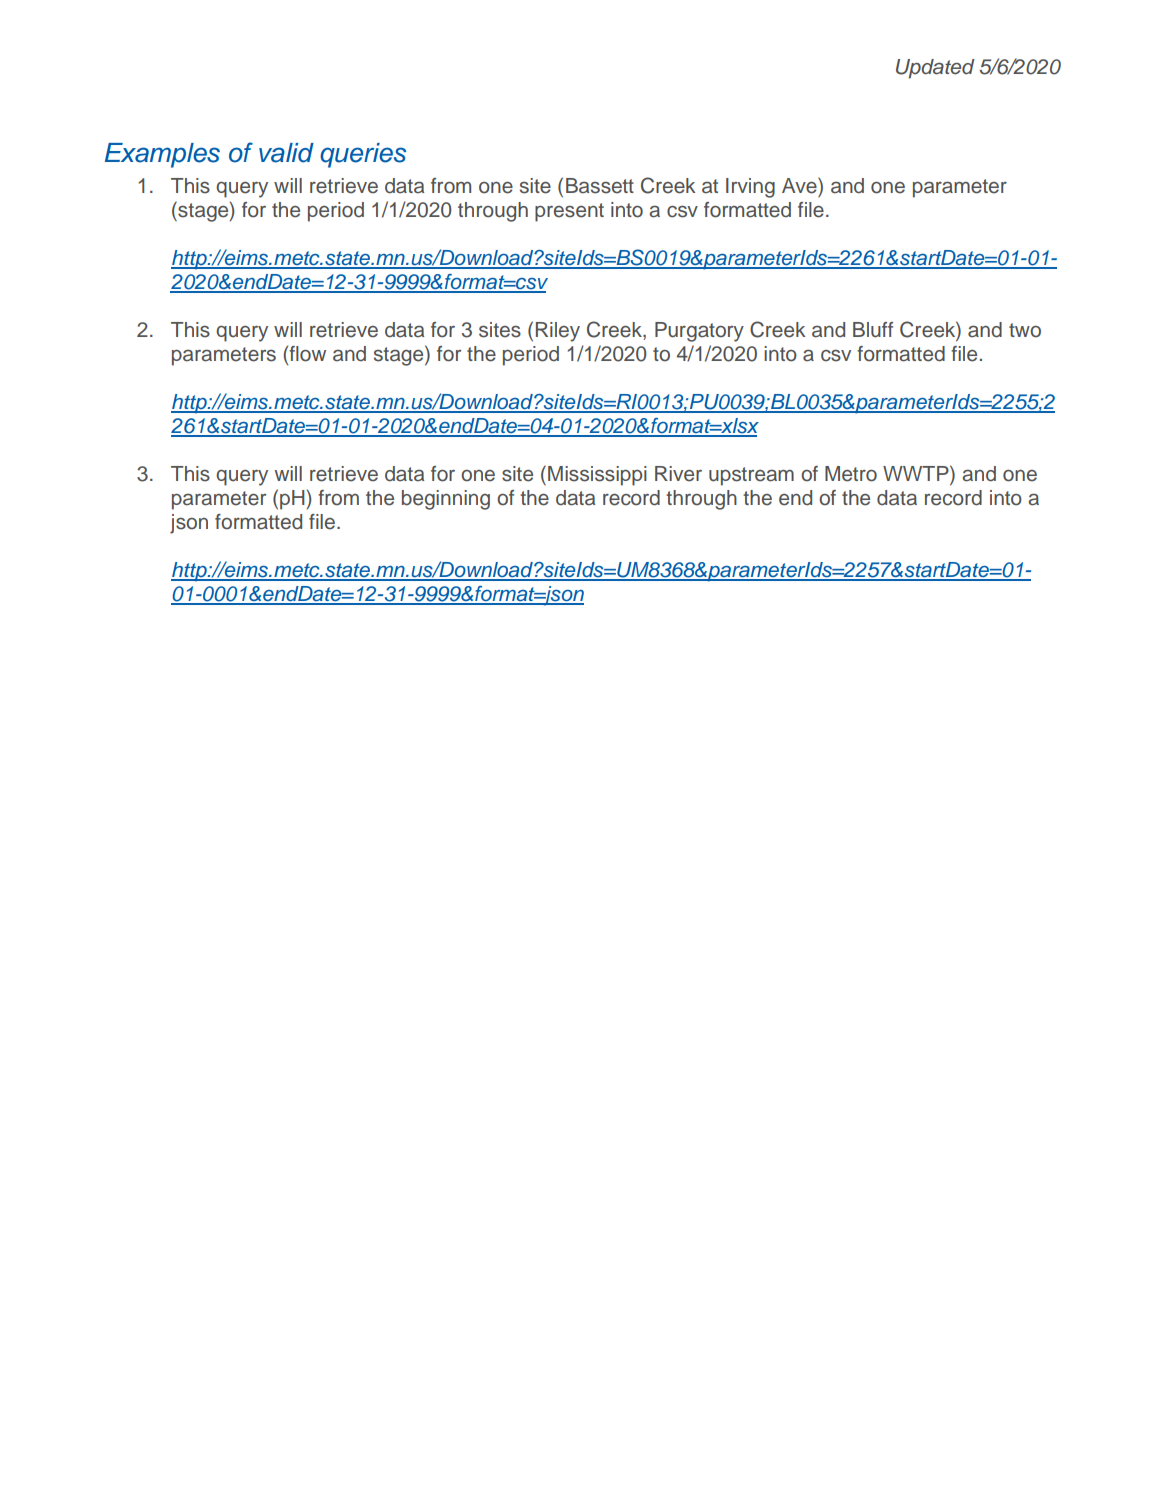 The height and width of the page is (1504, 1162). I want to click on Bluff, so click(873, 330).
